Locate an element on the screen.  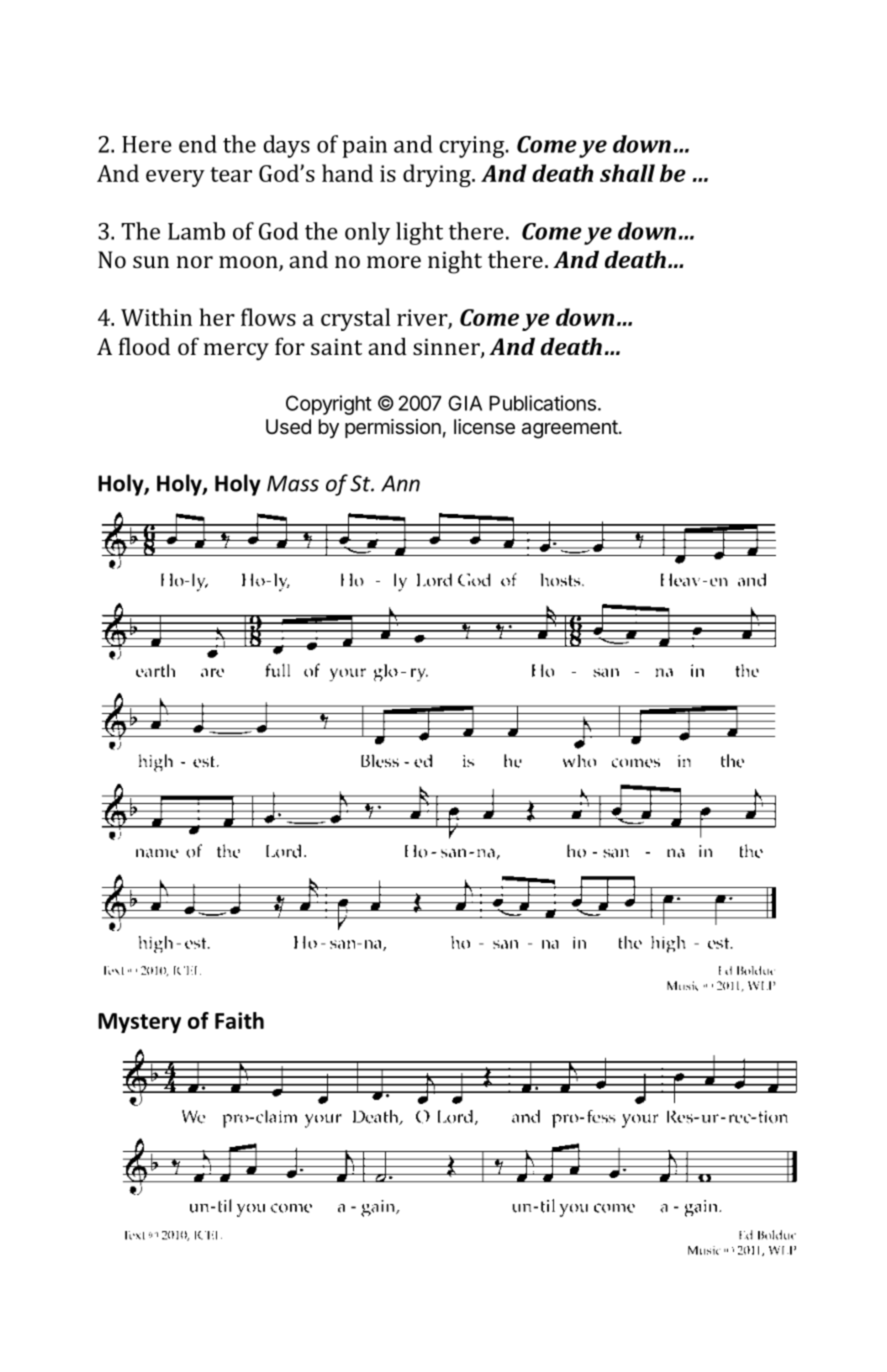
Mass is located at coordinates (293, 483).
